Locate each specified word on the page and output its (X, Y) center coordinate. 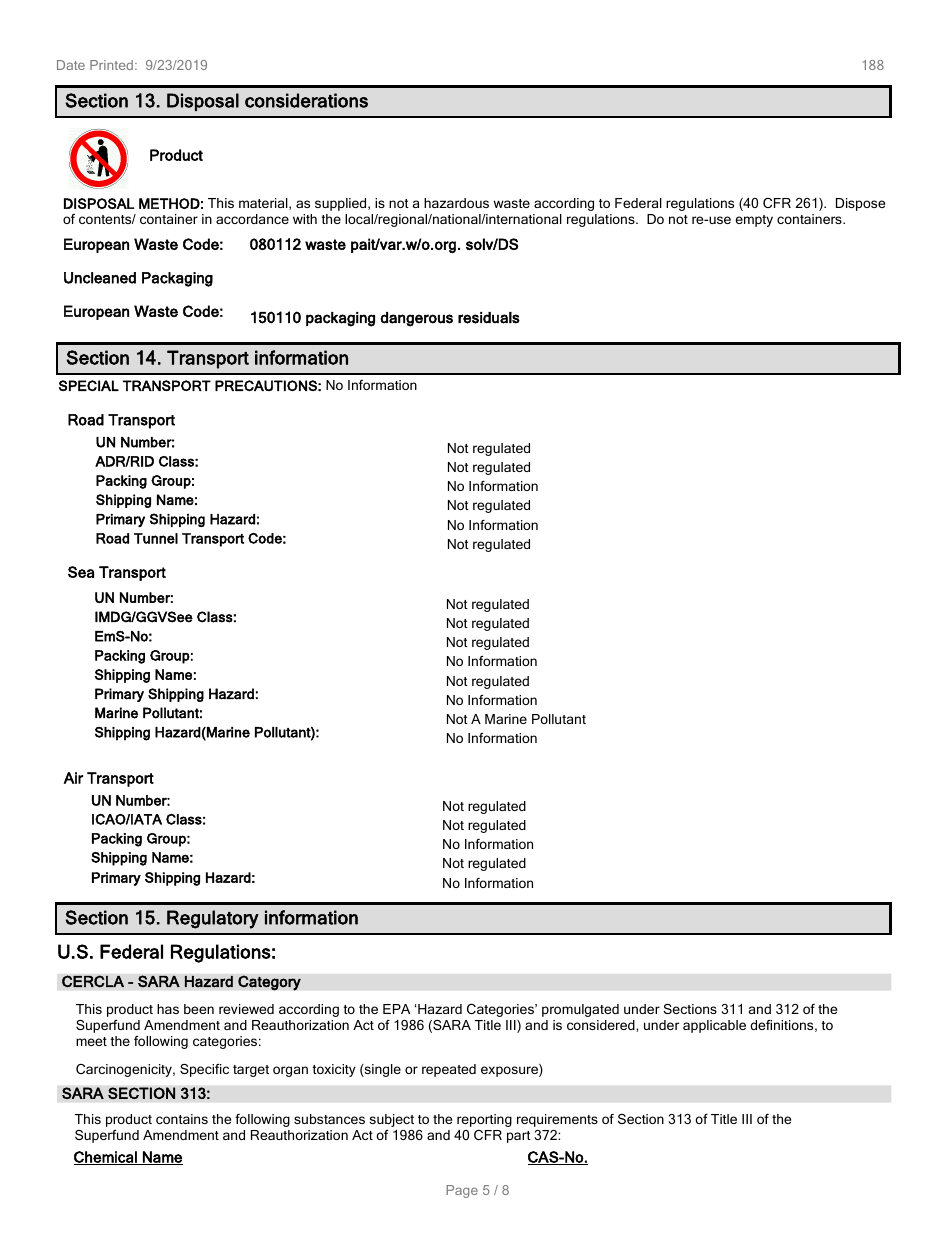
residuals (489, 318)
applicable (714, 1026)
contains (182, 1119)
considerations (306, 100)
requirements (557, 1120)
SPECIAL (89, 385)
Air (73, 778)
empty (754, 221)
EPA (396, 1009)
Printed (111, 65)
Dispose (860, 204)
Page (462, 1191)
